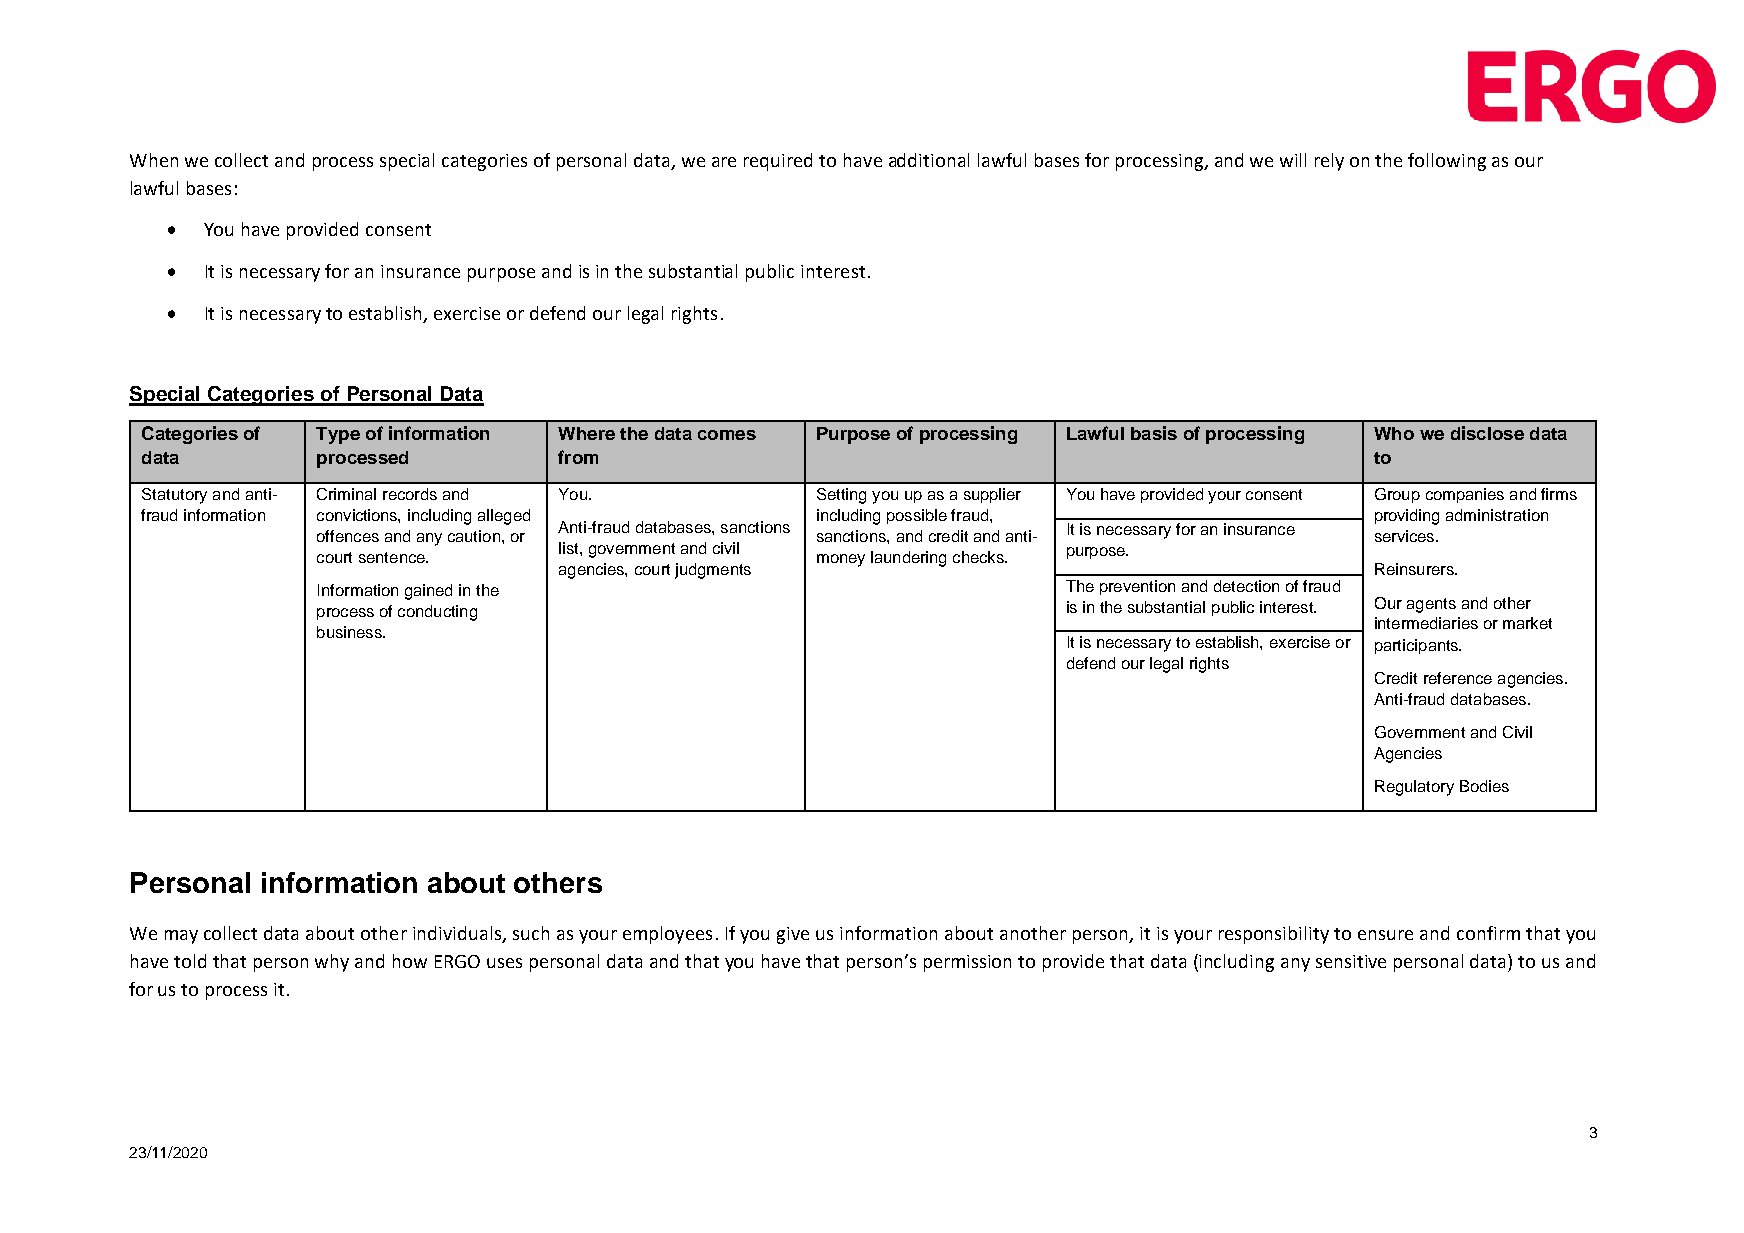 The height and width of the page is (1233, 1744). What do you see at coordinates (154, 160) in the page?
I see `When` at bounding box center [154, 160].
